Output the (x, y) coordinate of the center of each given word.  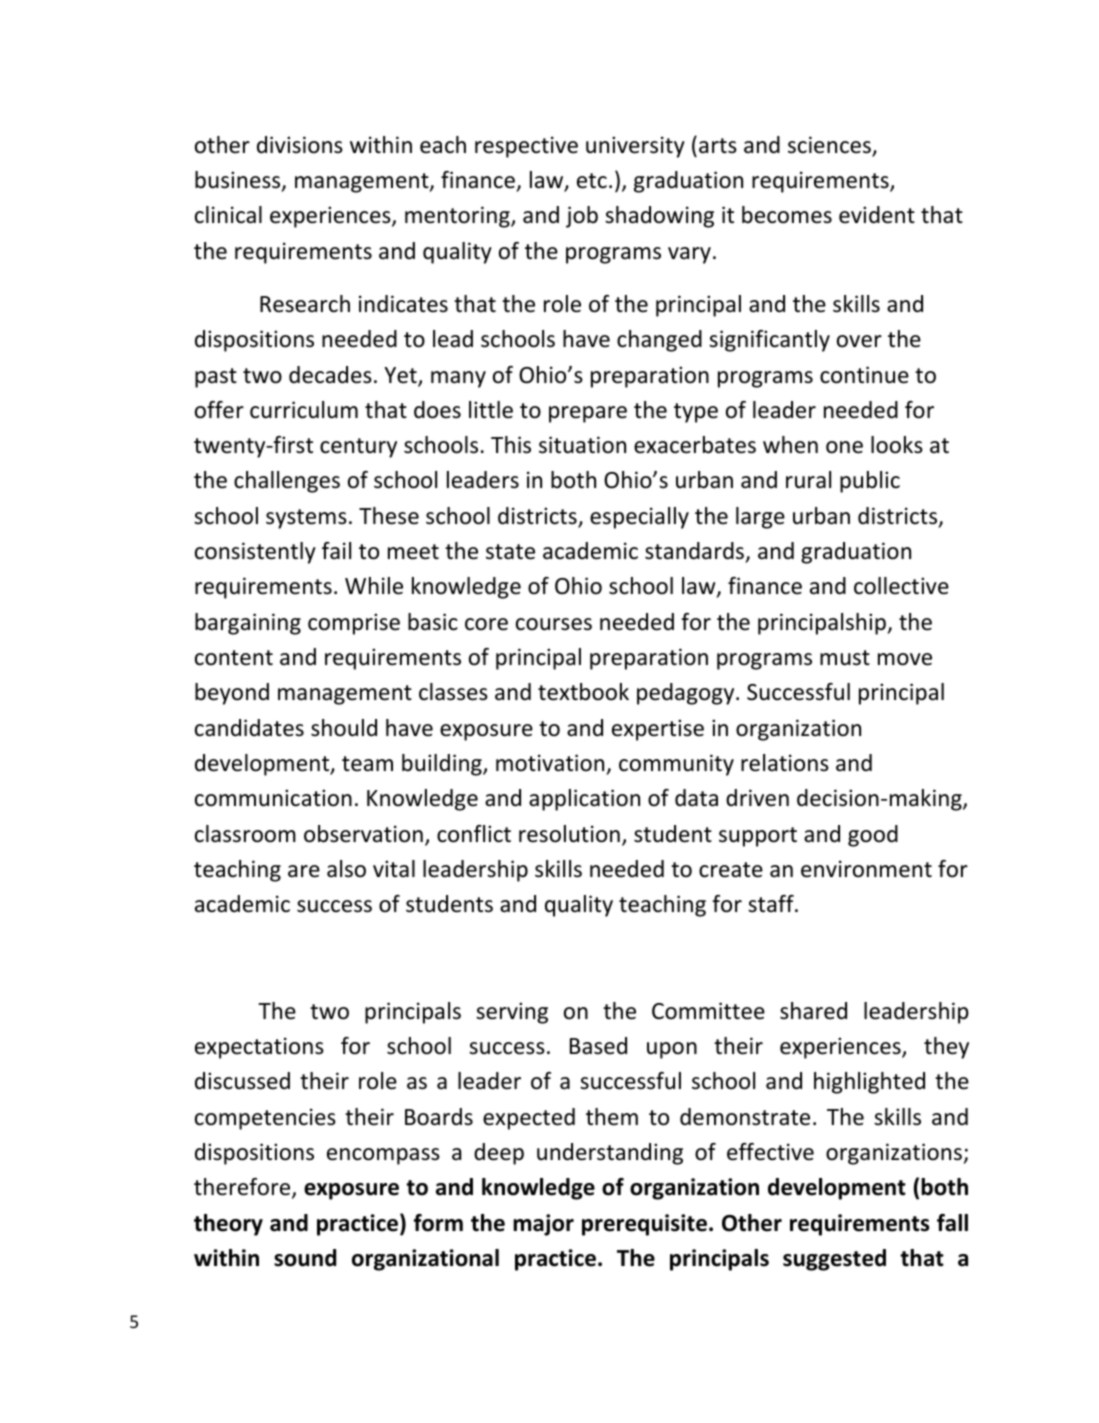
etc (592, 181)
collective (901, 586)
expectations (259, 1048)
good (873, 836)
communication (273, 798)
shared (813, 1011)
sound (305, 1258)
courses (554, 624)
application (584, 800)
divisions (300, 145)
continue (864, 375)
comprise (354, 624)
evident (877, 215)
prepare (588, 414)
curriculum (304, 410)
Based (598, 1046)
